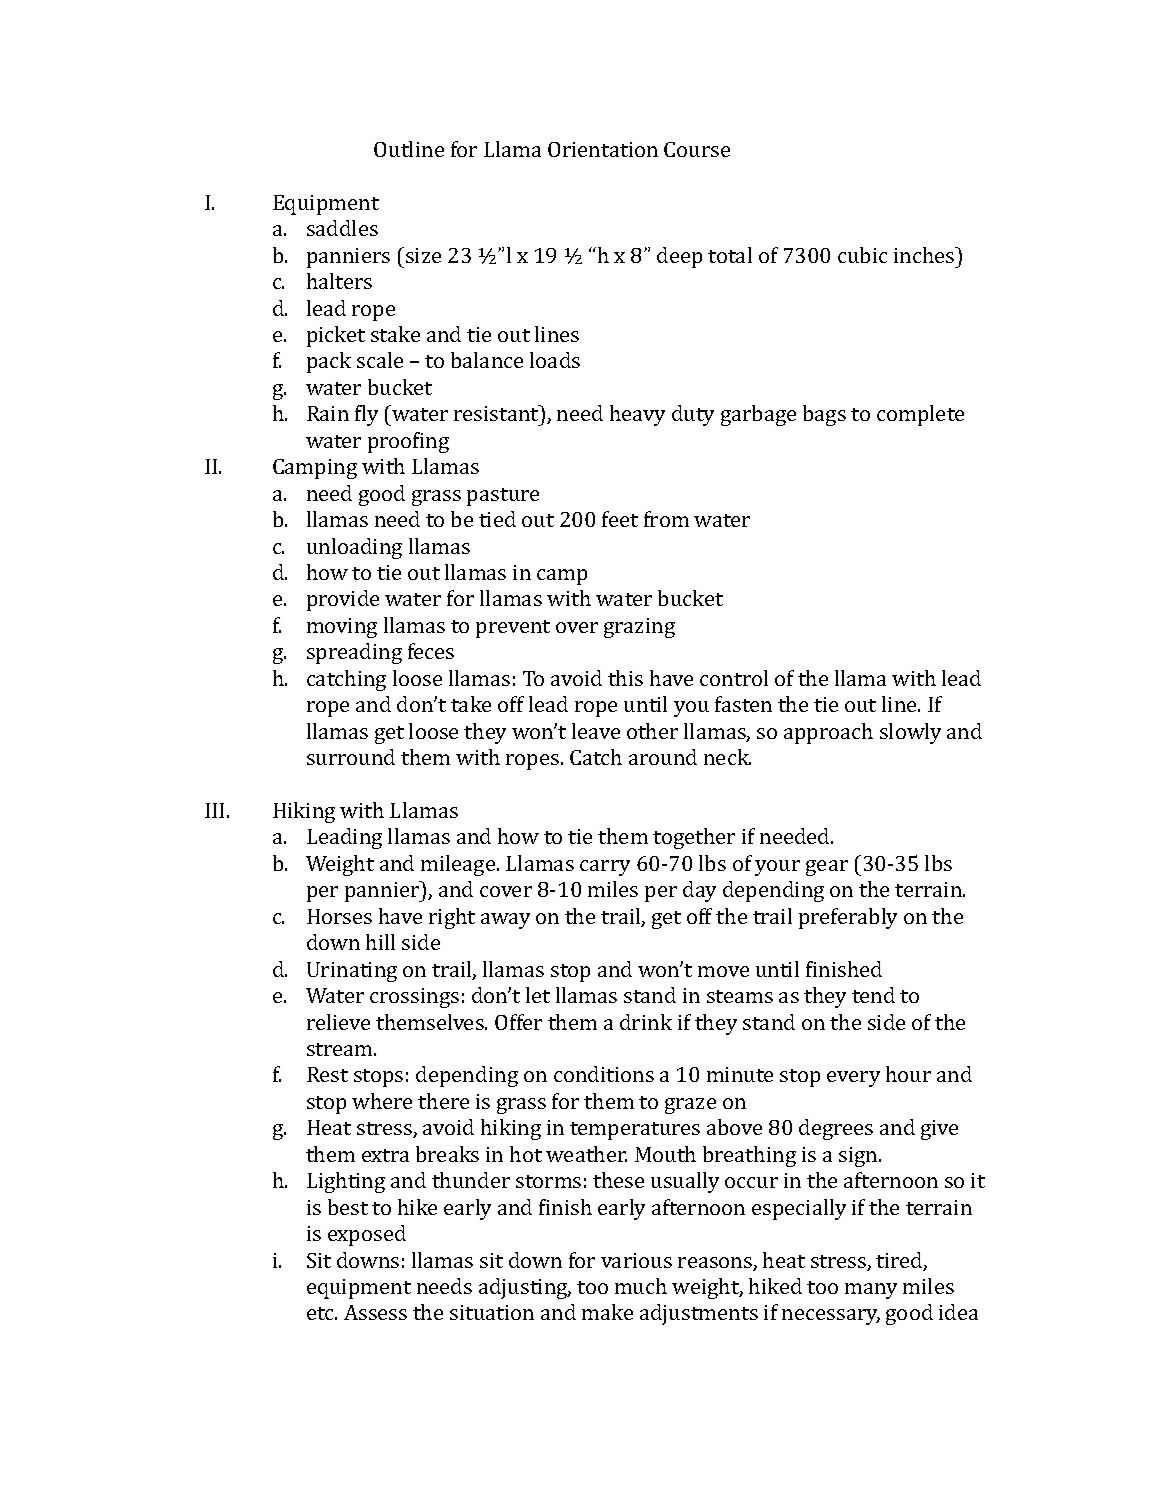 This image has height=1496, width=1156. Describe the element at coordinates (862, 255) in the image. I see `cubic` at that location.
